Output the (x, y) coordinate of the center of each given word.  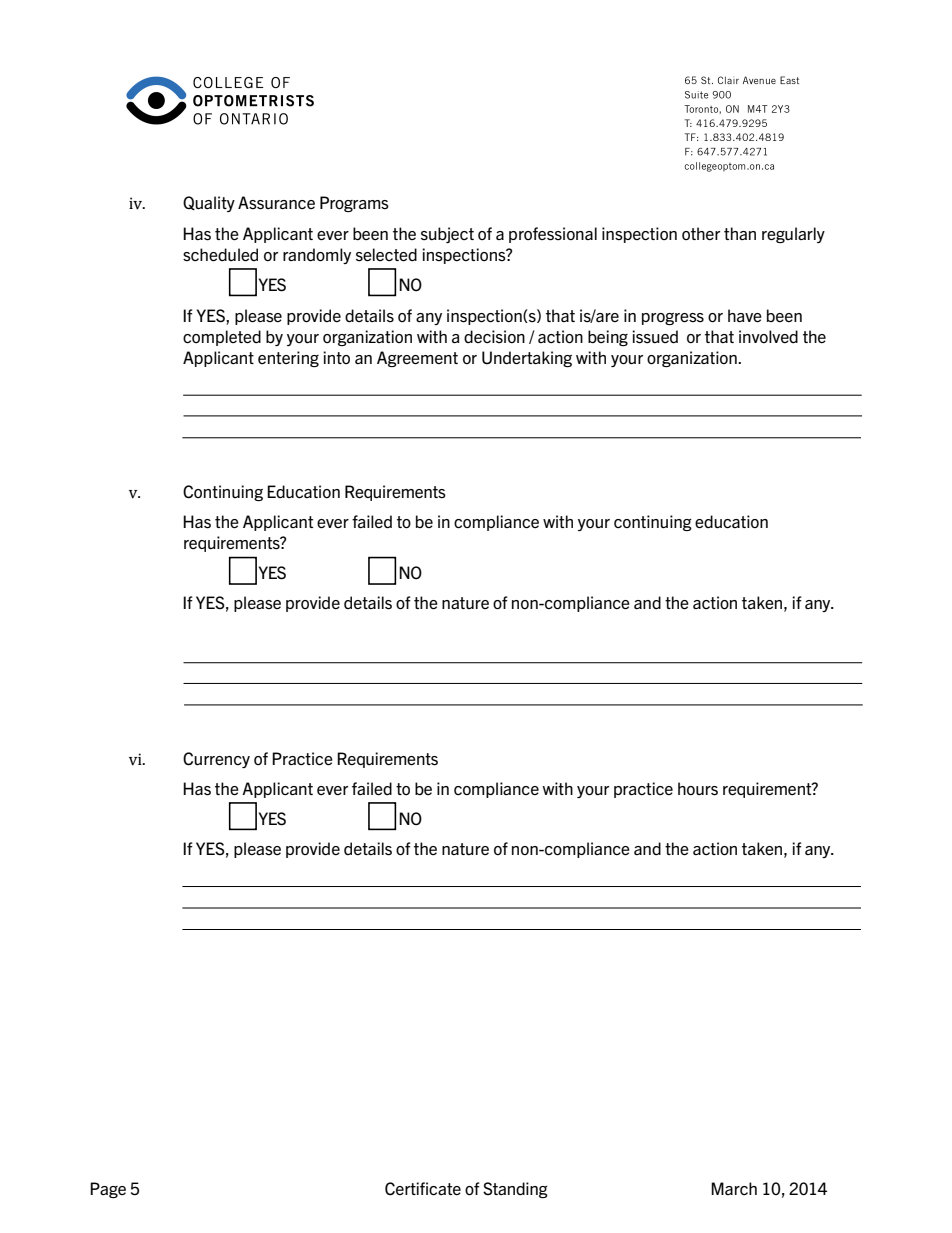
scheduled (220, 255)
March (734, 1188)
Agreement (417, 359)
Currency (216, 760)
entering (288, 359)
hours (698, 789)
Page (108, 1190)
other (701, 233)
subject (447, 235)
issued (655, 337)
